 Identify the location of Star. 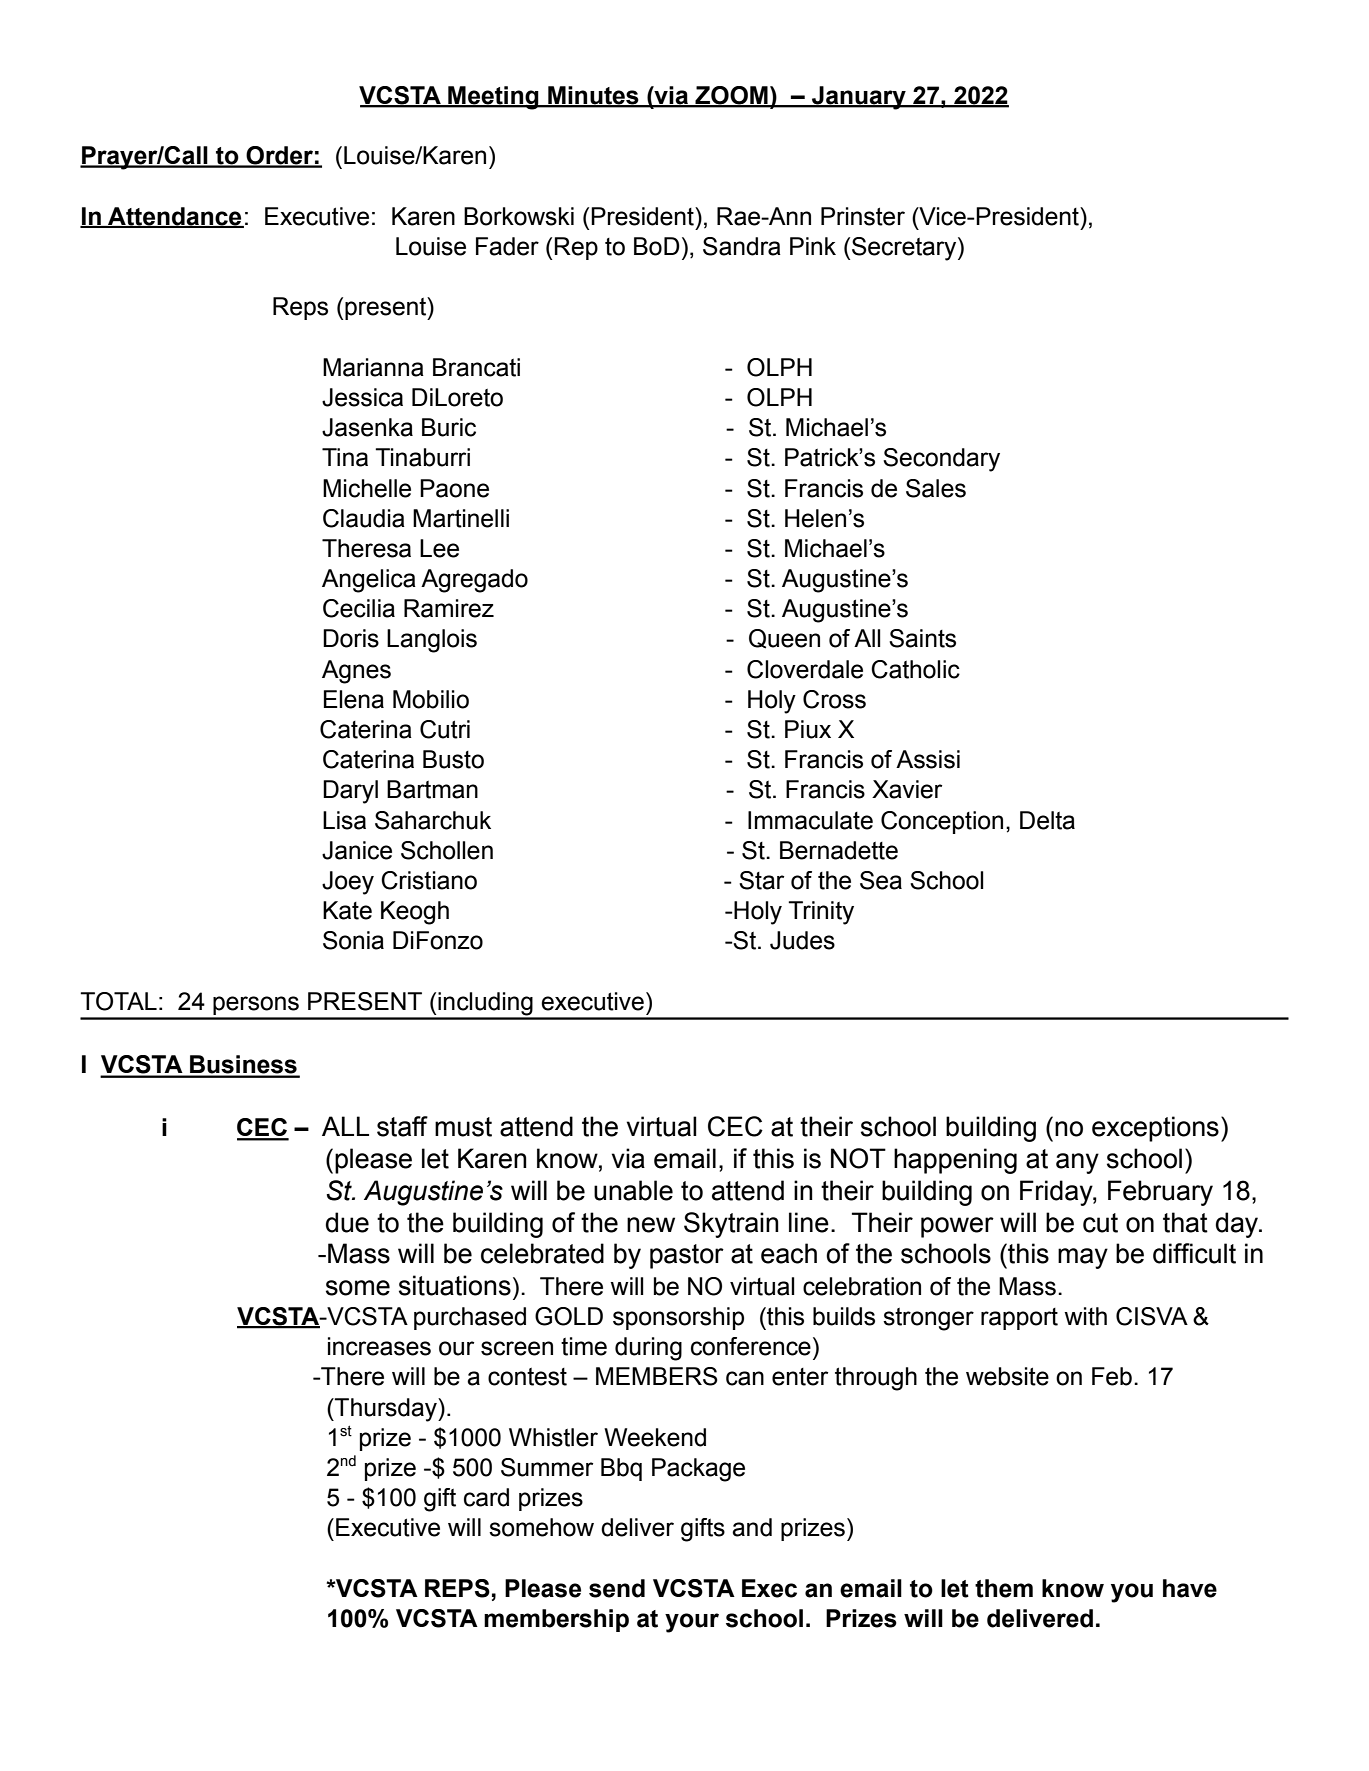
(761, 880).
